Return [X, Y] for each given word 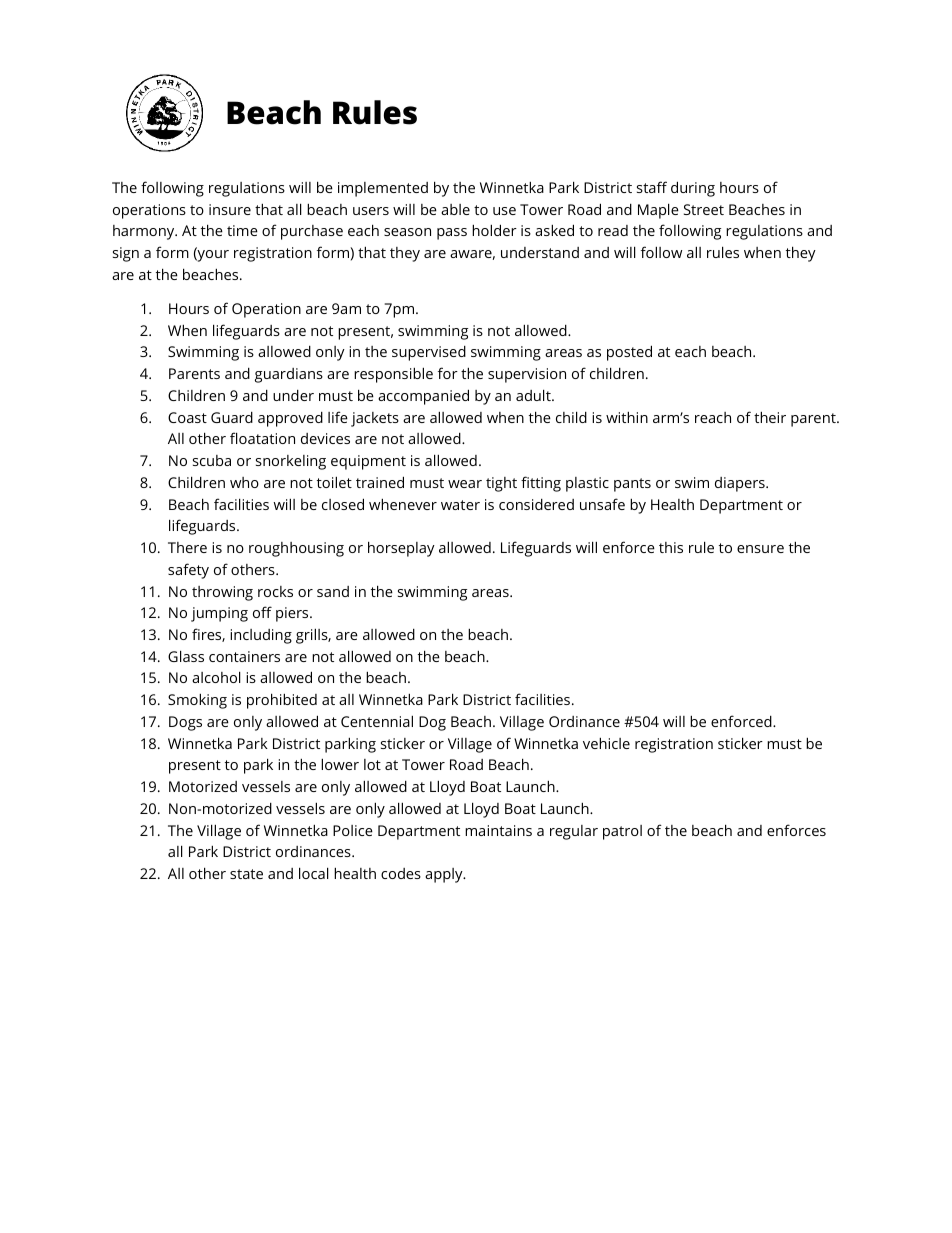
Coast [187, 417]
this [671, 547]
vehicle [606, 743]
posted [629, 353]
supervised [429, 353]
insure [230, 209]
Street [704, 209]
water [460, 505]
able [455, 209]
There [187, 547]
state [246, 874]
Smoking [197, 701]
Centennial [377, 721]
